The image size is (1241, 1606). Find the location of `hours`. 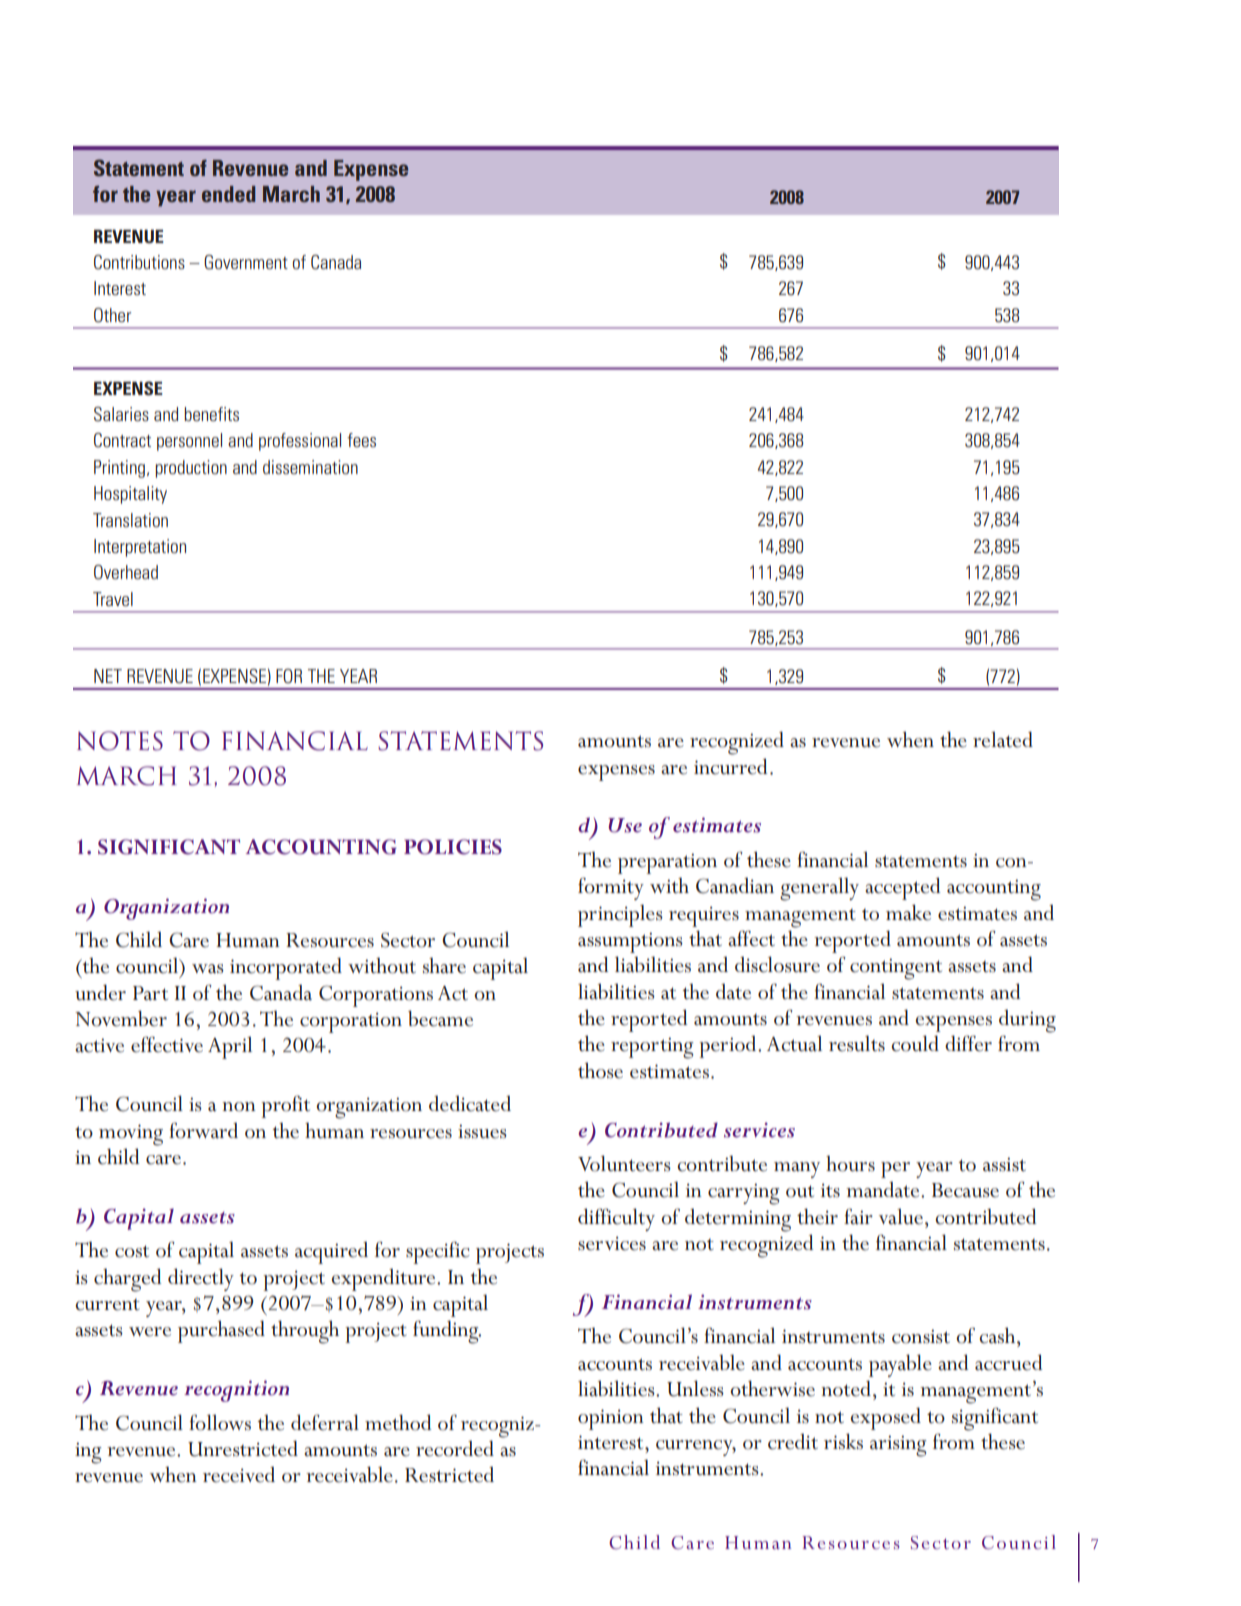

hours is located at coordinates (850, 1163).
